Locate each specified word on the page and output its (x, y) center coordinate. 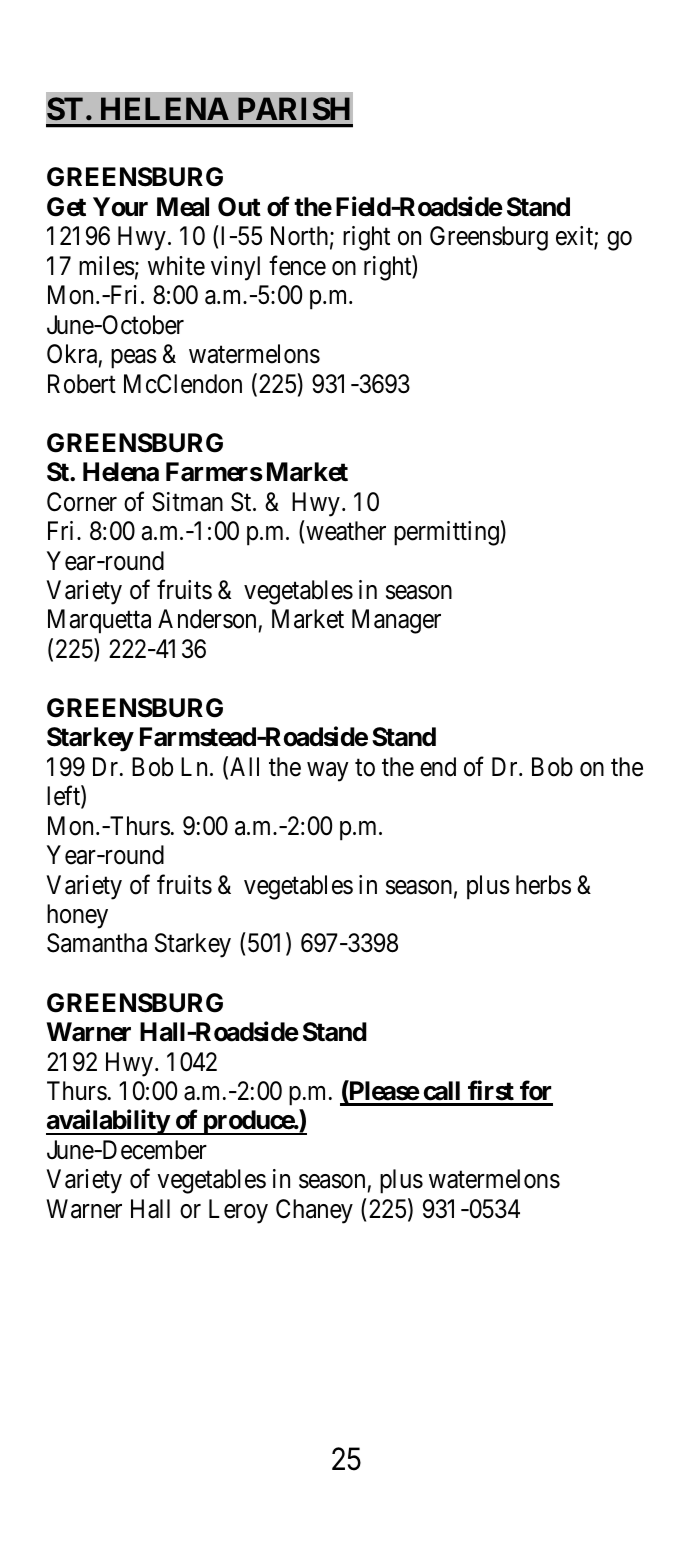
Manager (396, 622)
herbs (543, 885)
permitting (446, 533)
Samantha (97, 943)
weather (346, 531)
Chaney (314, 1211)
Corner (82, 502)
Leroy (238, 1211)
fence (297, 265)
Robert (82, 384)
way (328, 772)
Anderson (208, 620)
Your (120, 207)
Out (239, 207)
